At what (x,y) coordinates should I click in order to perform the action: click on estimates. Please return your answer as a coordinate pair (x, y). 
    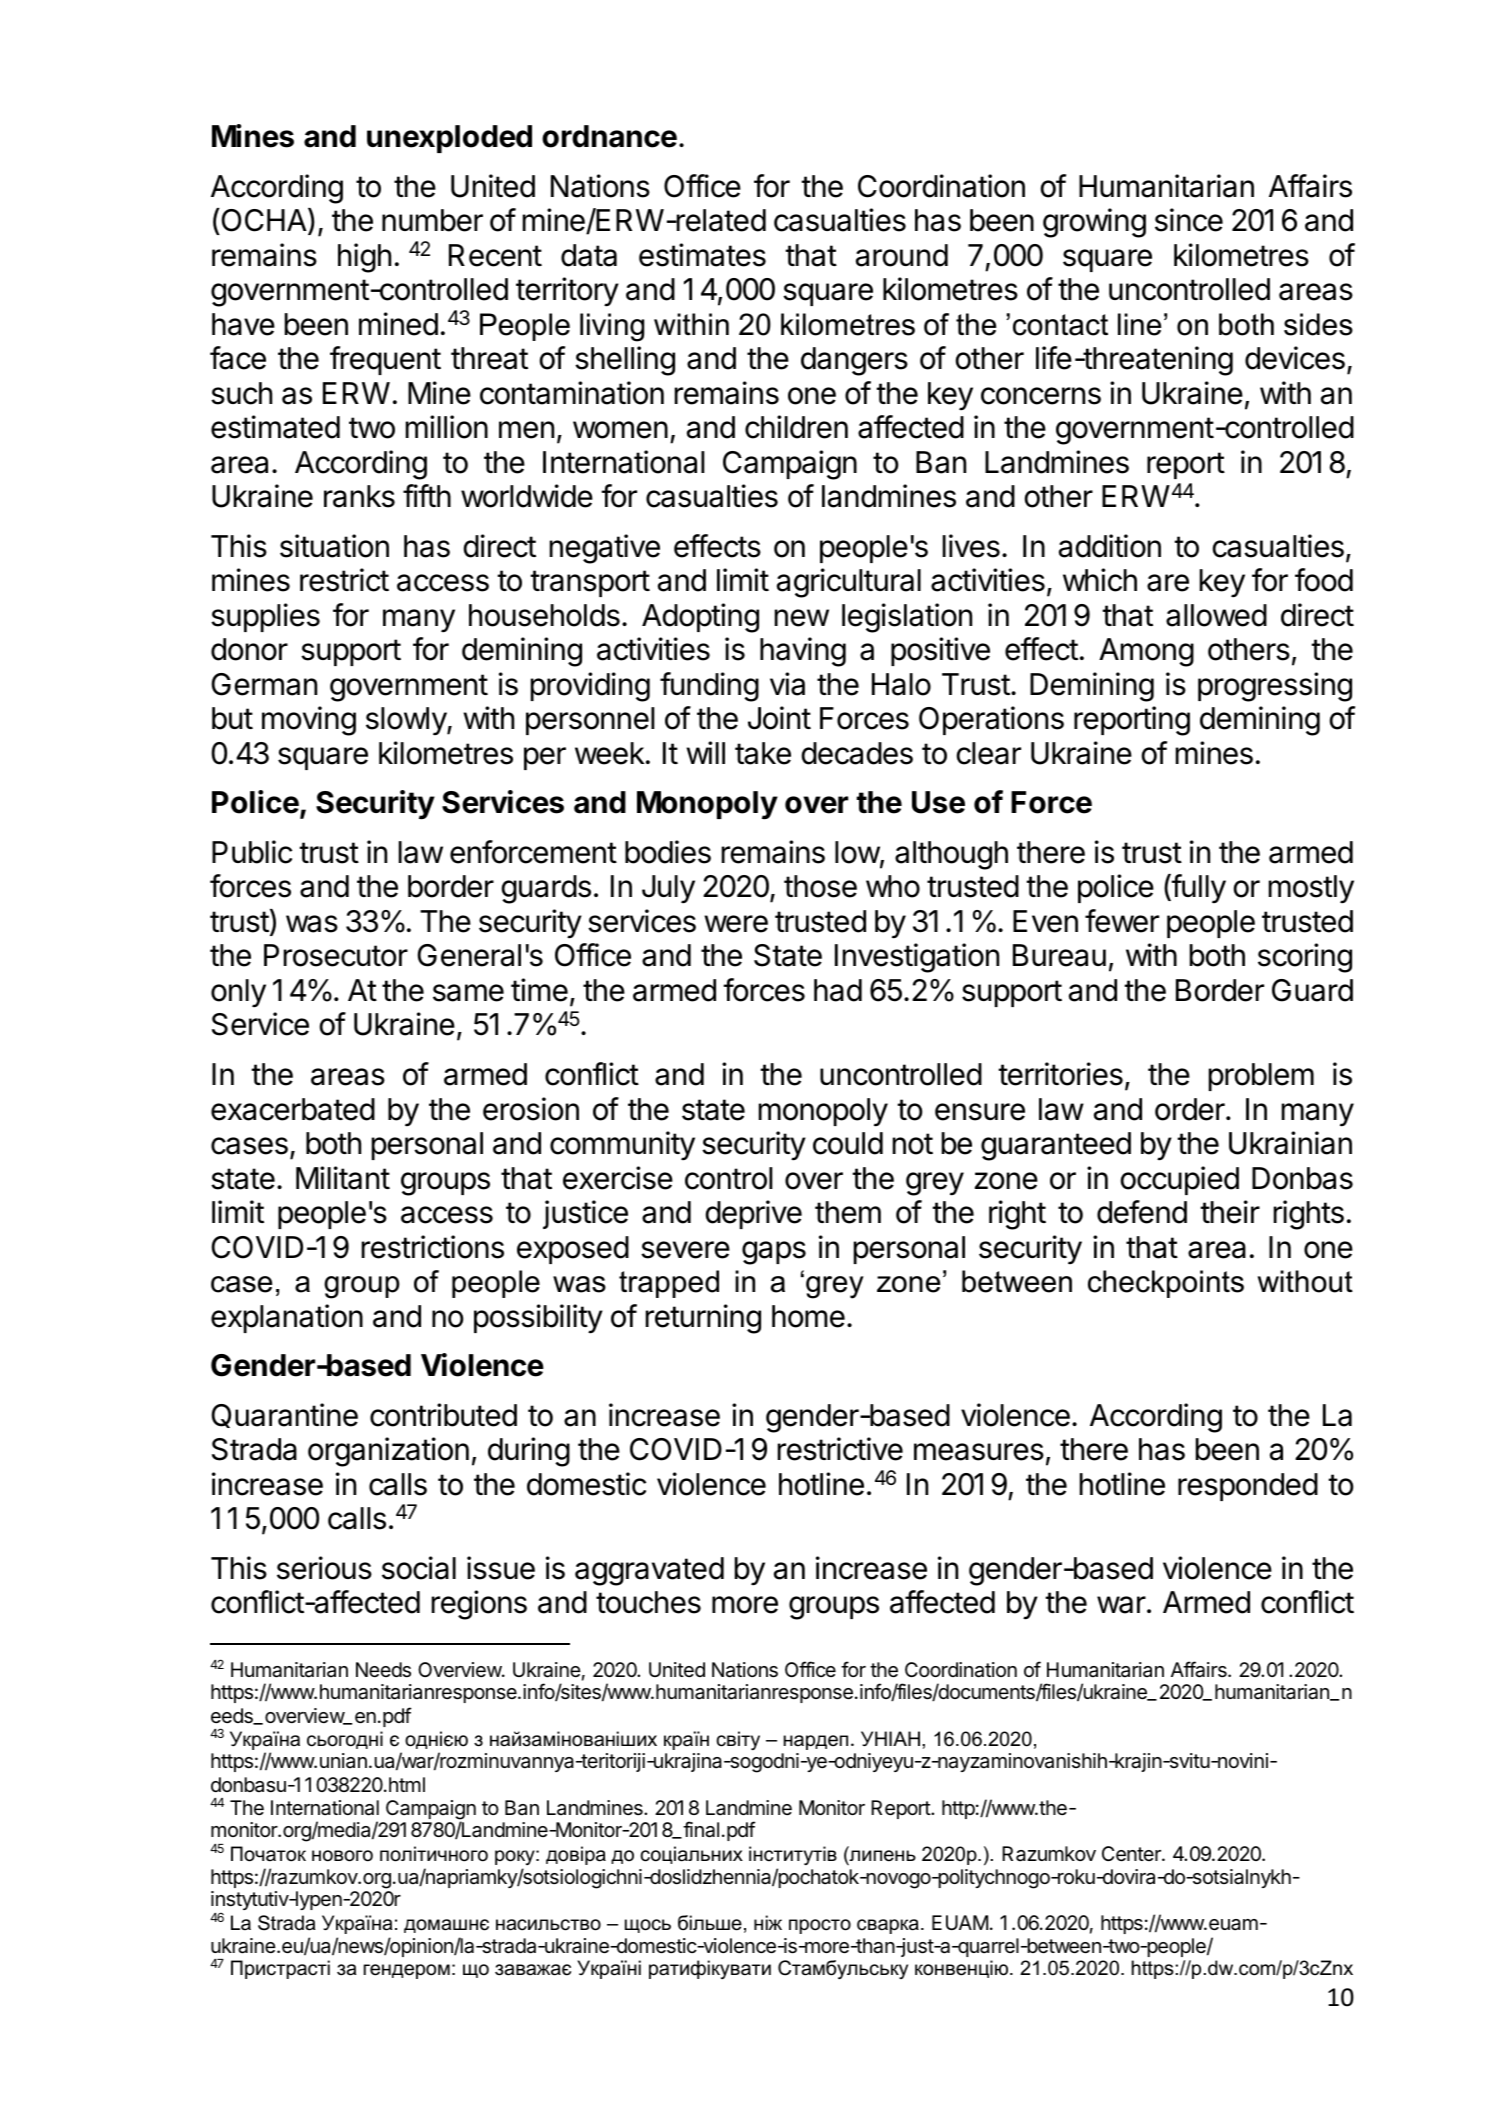
    Looking at the image, I should click on (702, 255).
